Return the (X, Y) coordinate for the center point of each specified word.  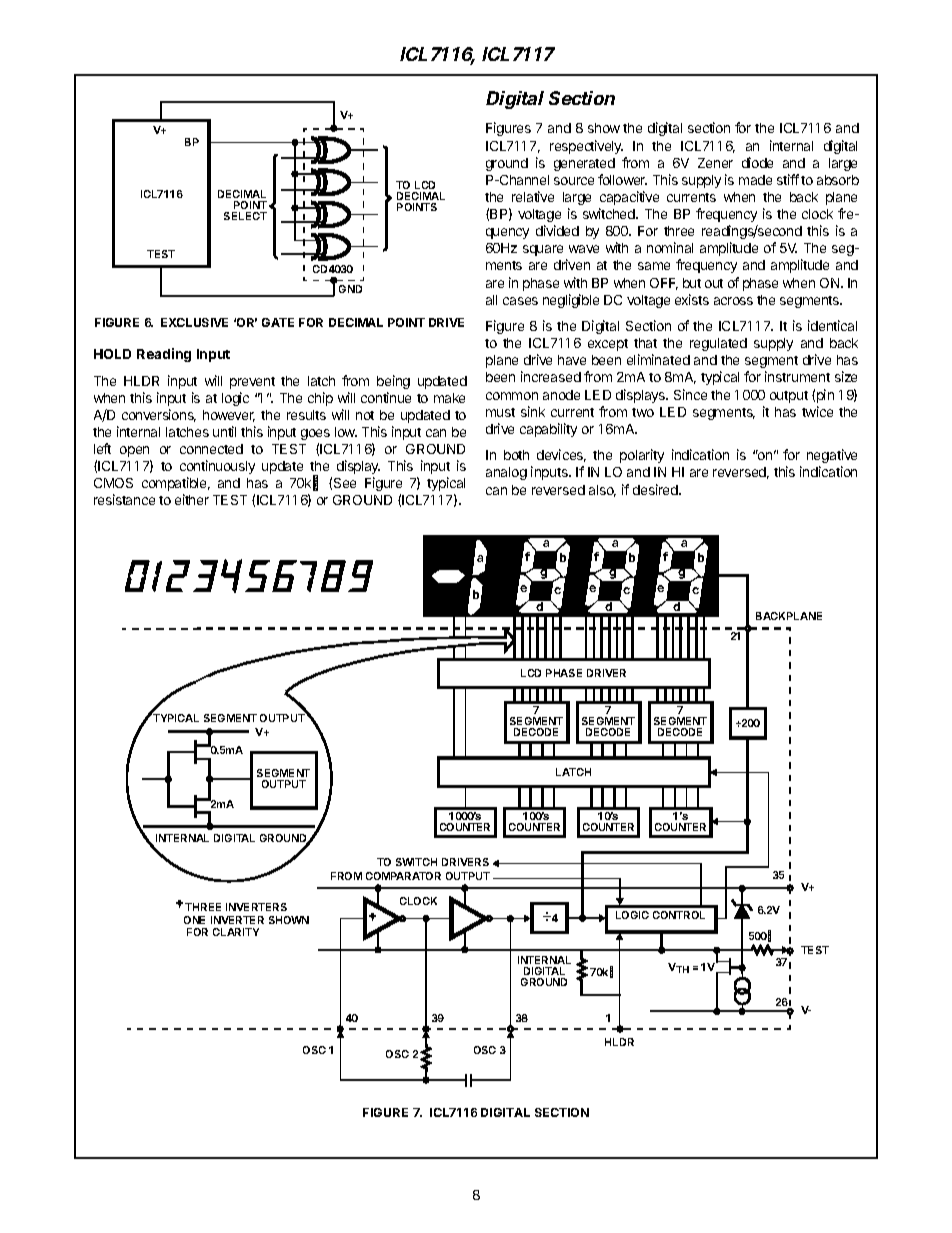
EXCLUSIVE (194, 322)
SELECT (245, 216)
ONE (194, 920)
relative (533, 196)
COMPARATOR (403, 876)
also (602, 491)
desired (656, 489)
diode (757, 162)
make (449, 398)
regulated (718, 344)
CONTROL (679, 915)
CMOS (113, 483)
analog (506, 473)
